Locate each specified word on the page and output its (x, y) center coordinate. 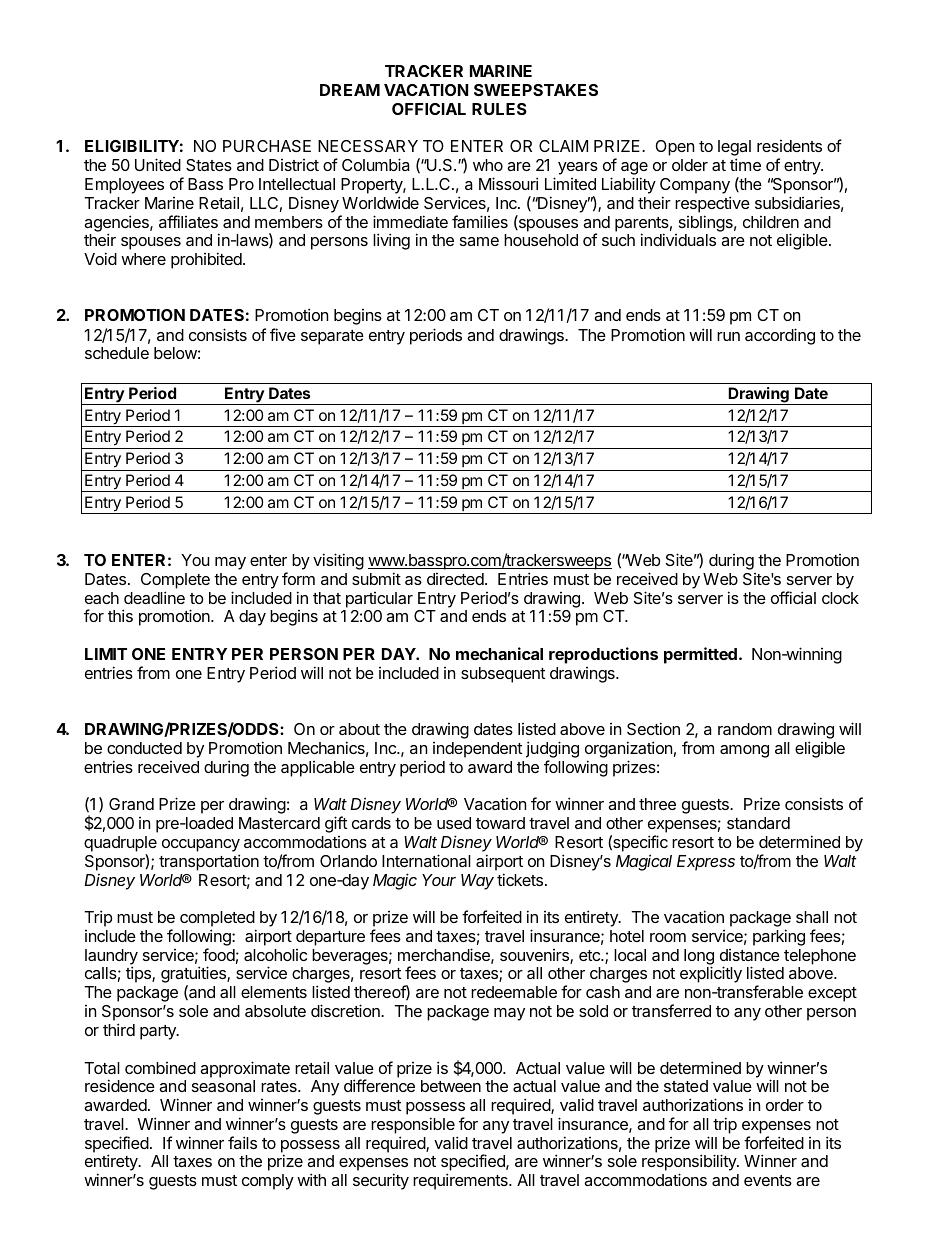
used (454, 823)
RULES (499, 109)
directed (455, 579)
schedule (117, 353)
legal (734, 149)
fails (242, 1142)
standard (758, 823)
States (209, 165)
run (728, 336)
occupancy (201, 845)
